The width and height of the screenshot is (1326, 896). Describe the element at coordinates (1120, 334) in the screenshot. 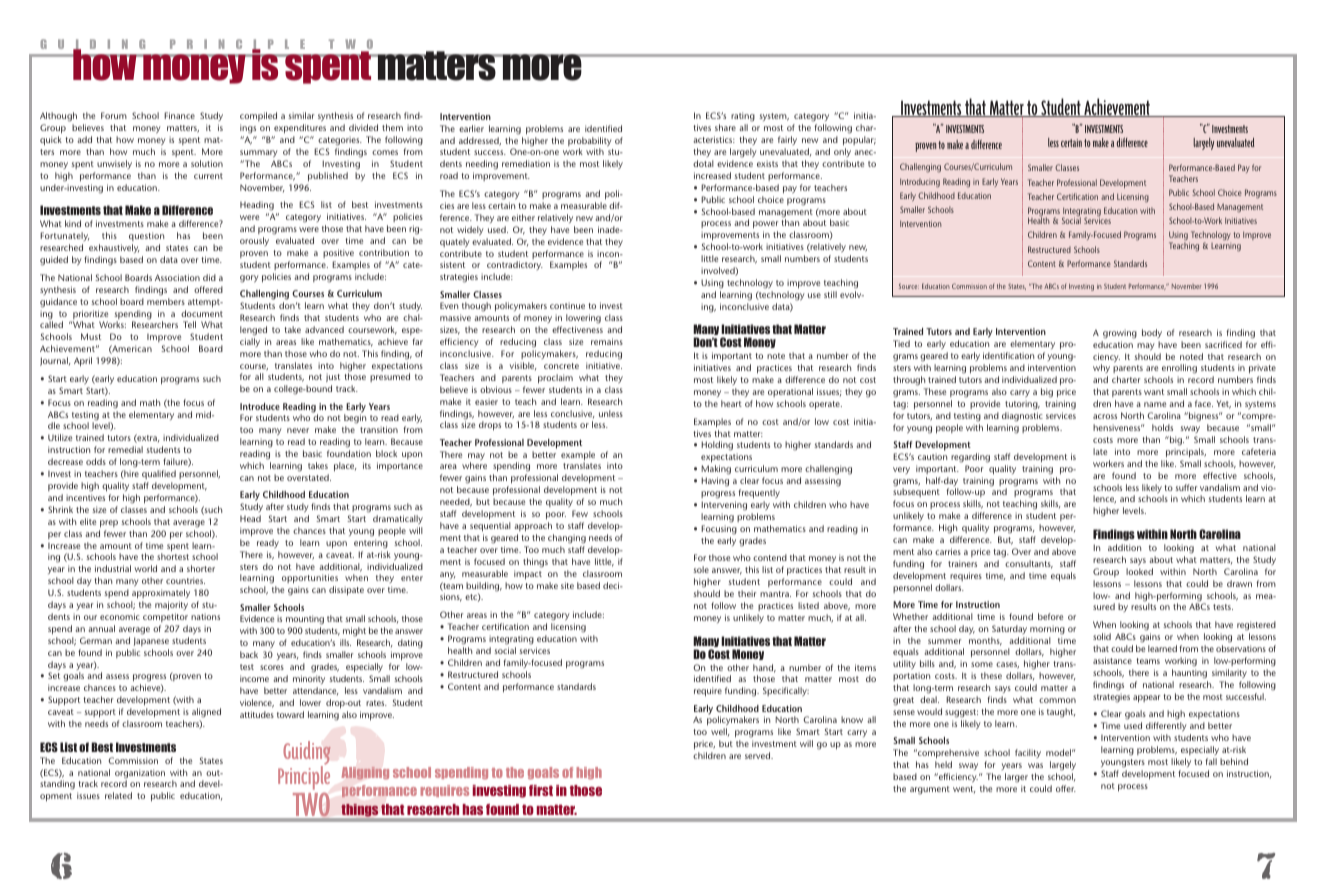

I see `growing` at that location.
